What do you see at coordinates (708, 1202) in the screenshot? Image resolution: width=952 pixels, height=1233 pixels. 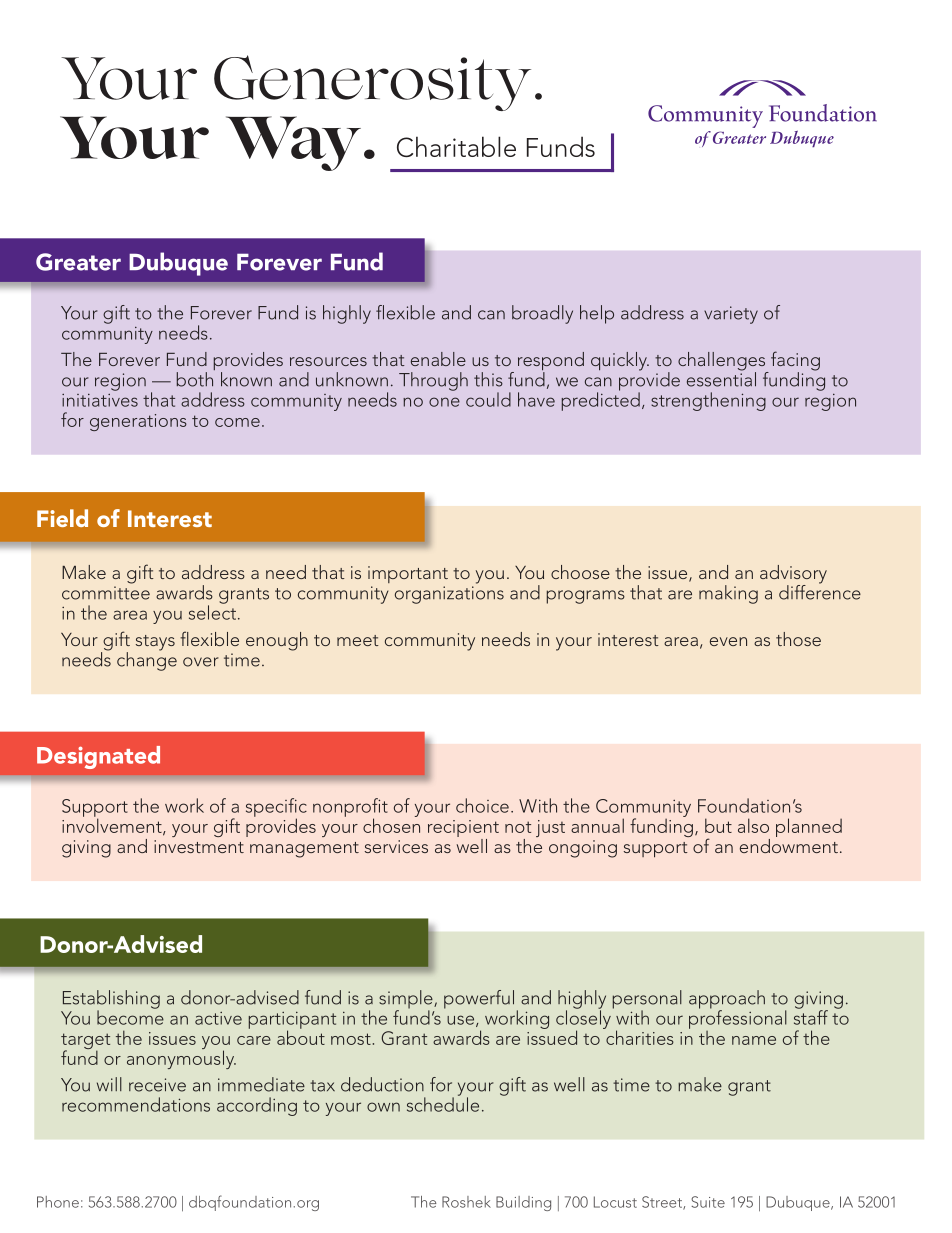 I see `Suite` at bounding box center [708, 1202].
